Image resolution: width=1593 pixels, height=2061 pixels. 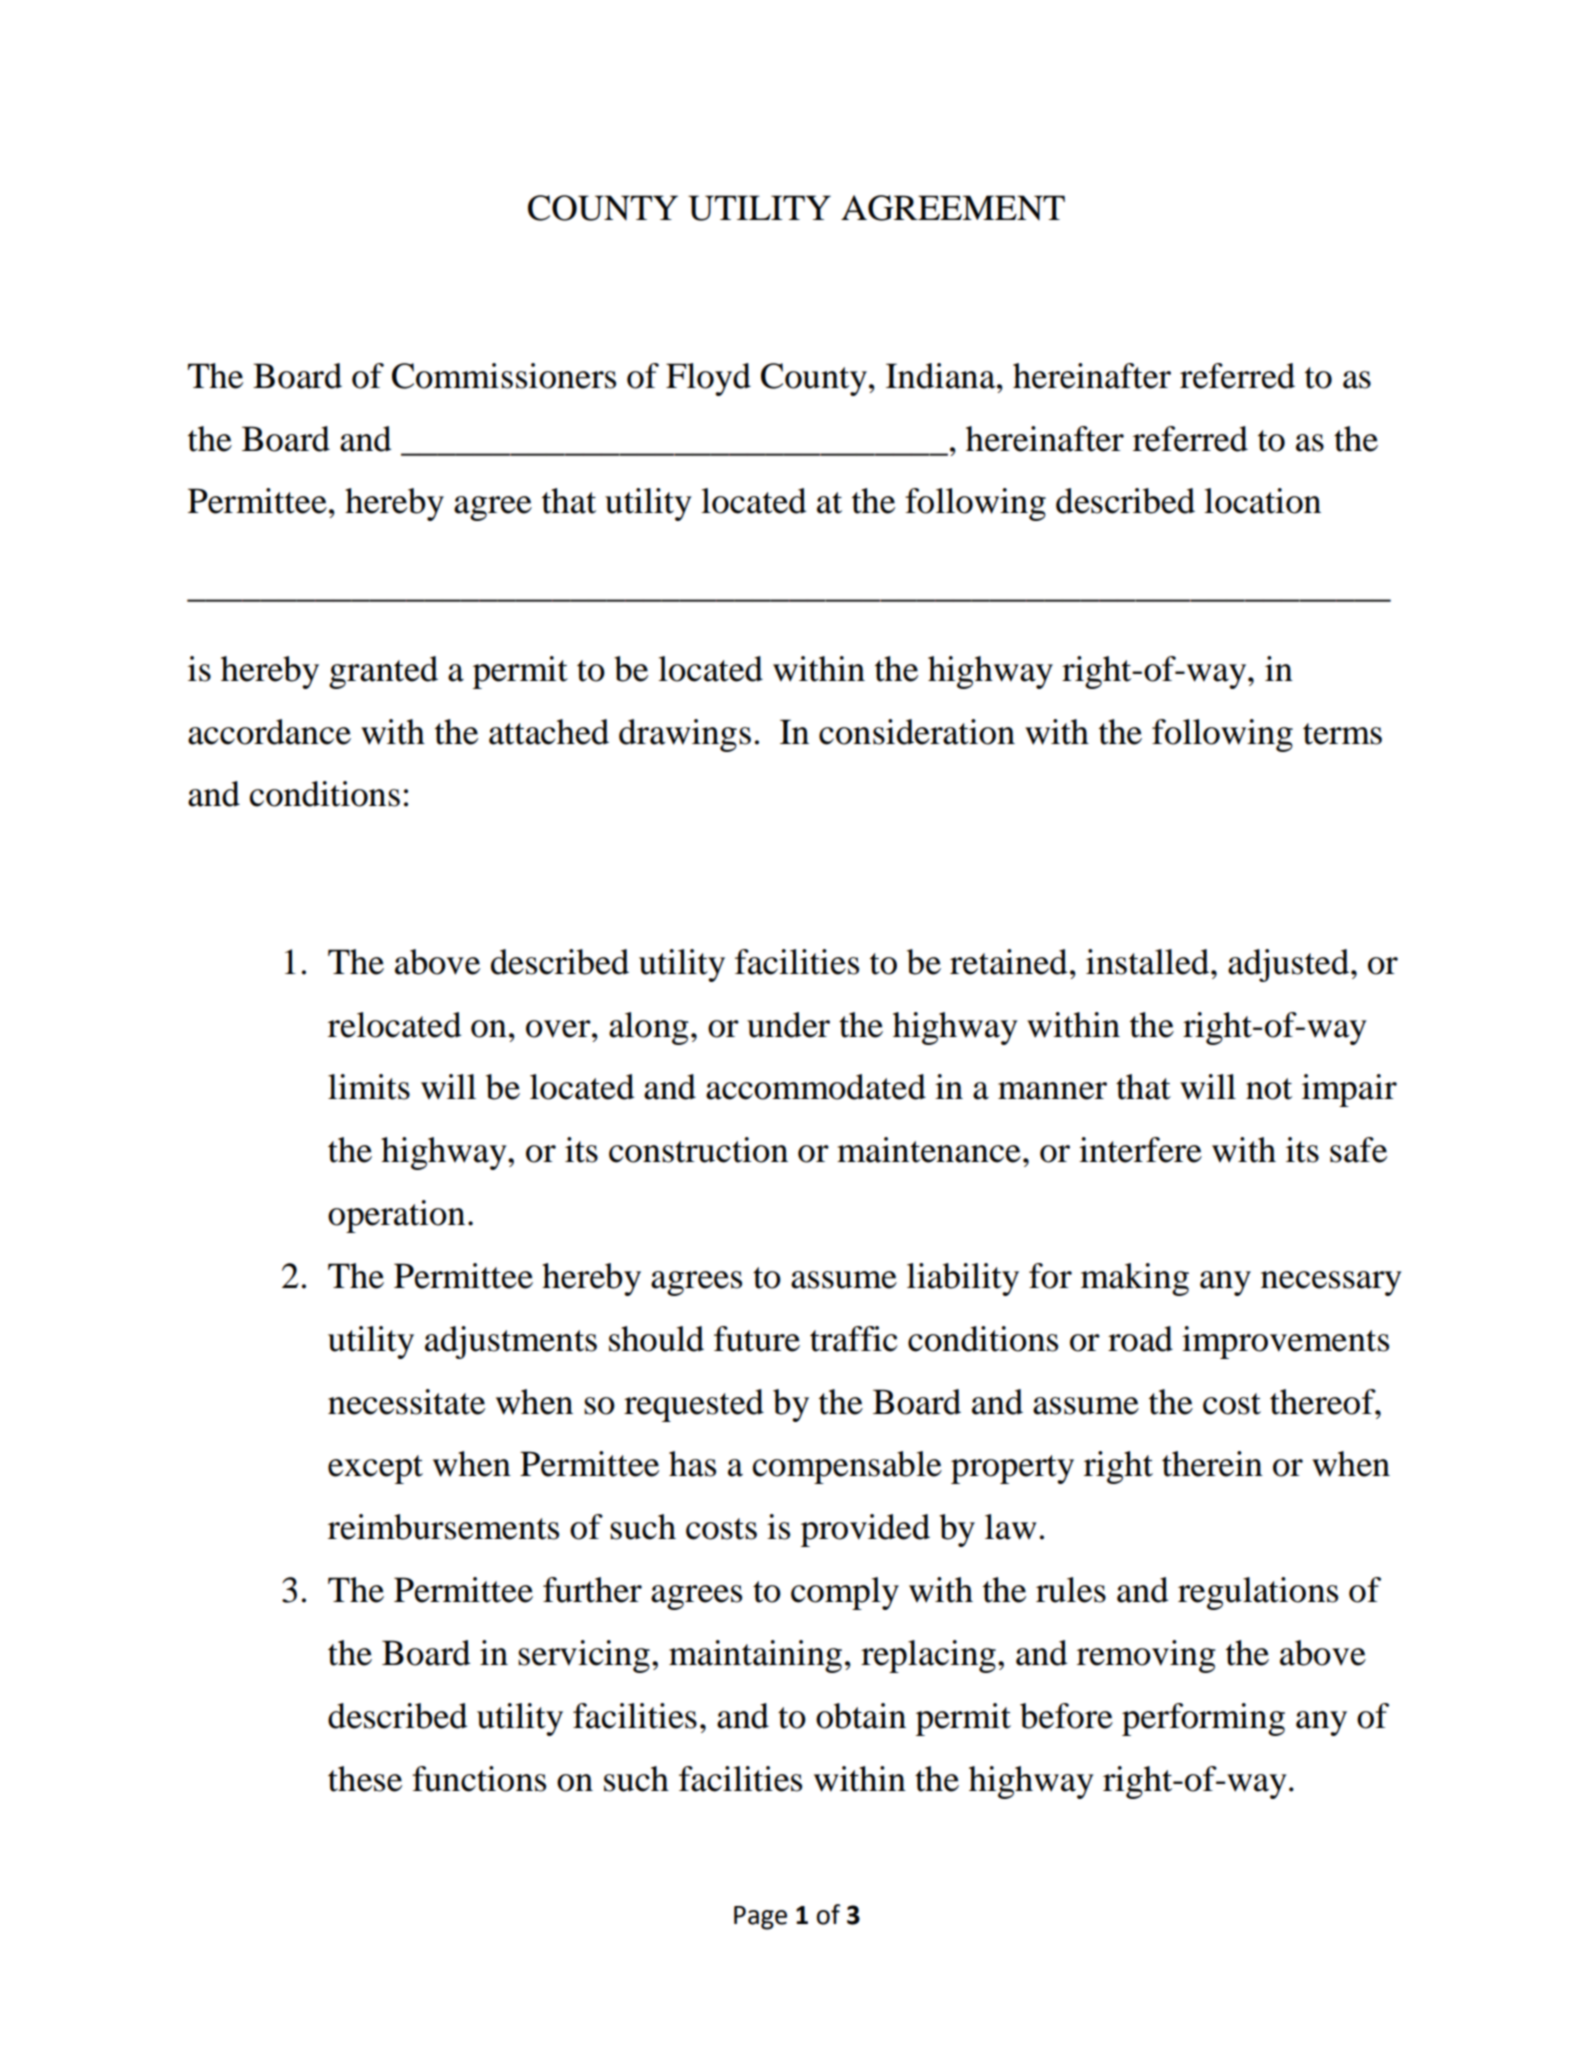 What do you see at coordinates (504, 376) in the screenshot?
I see `Commissioners` at bounding box center [504, 376].
